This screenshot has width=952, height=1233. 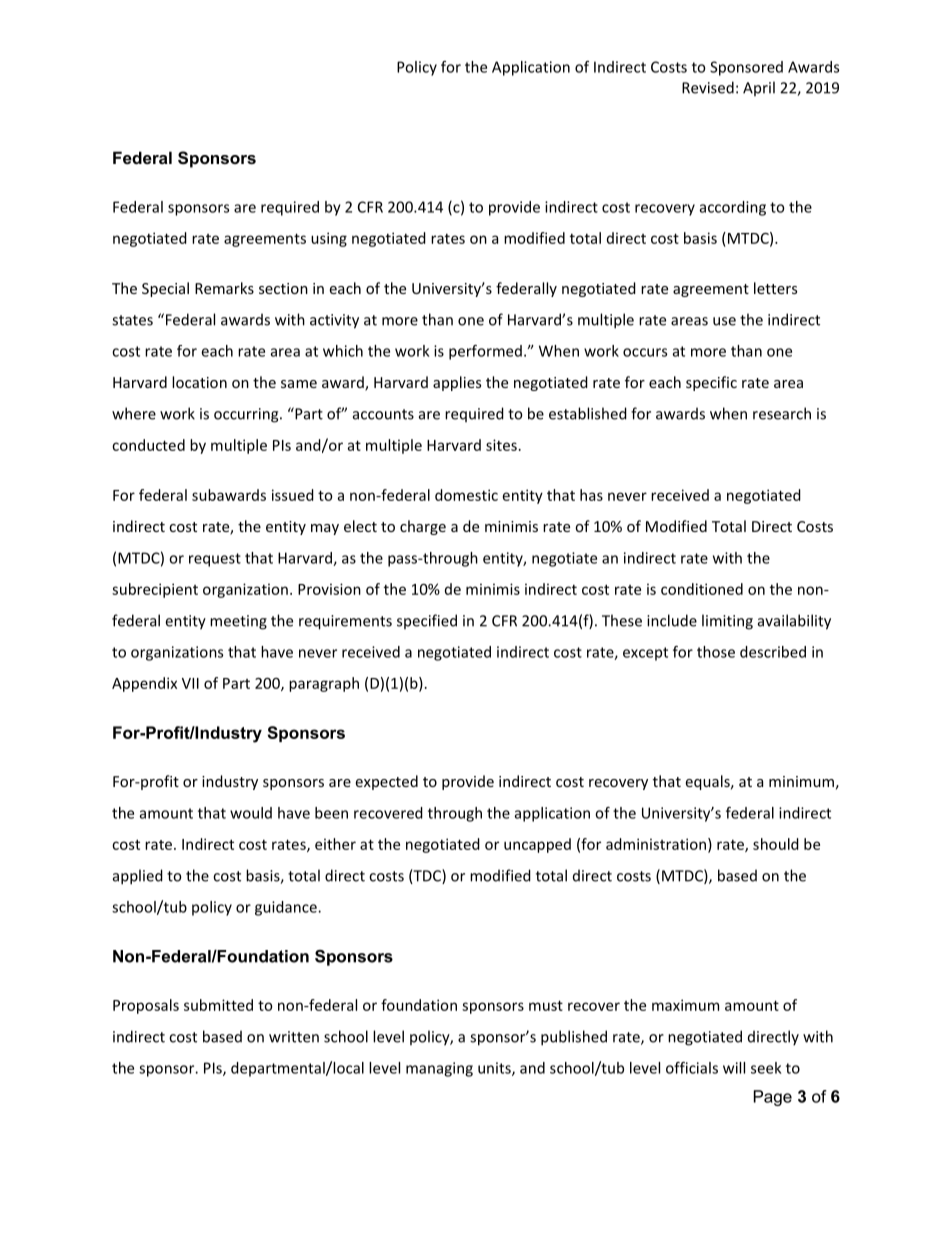 What do you see at coordinates (215, 560) in the screenshot?
I see `request` at bounding box center [215, 560].
